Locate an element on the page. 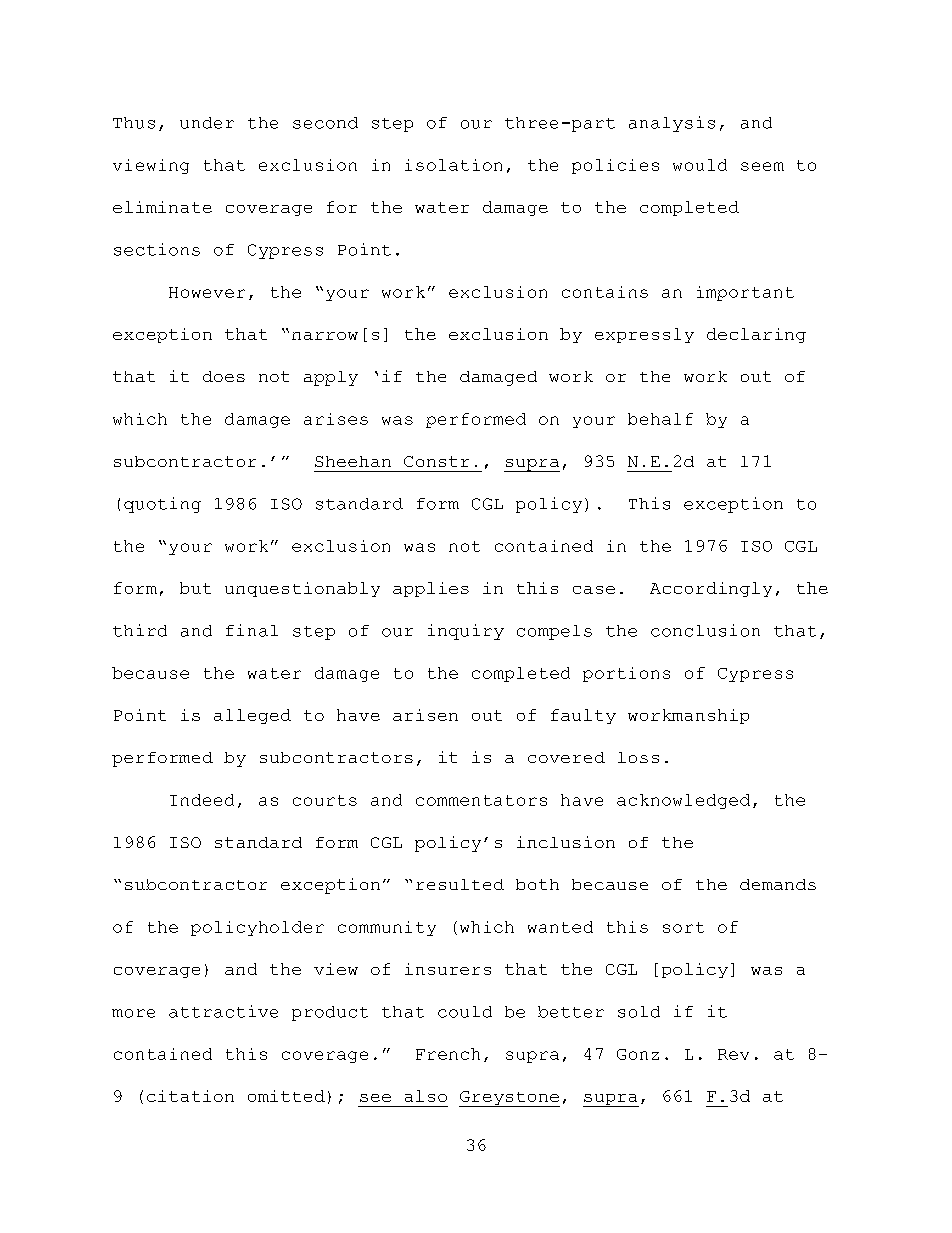 Image resolution: width=952 pixels, height=1233 pixels. acknowledged is located at coordinates (683, 801).
